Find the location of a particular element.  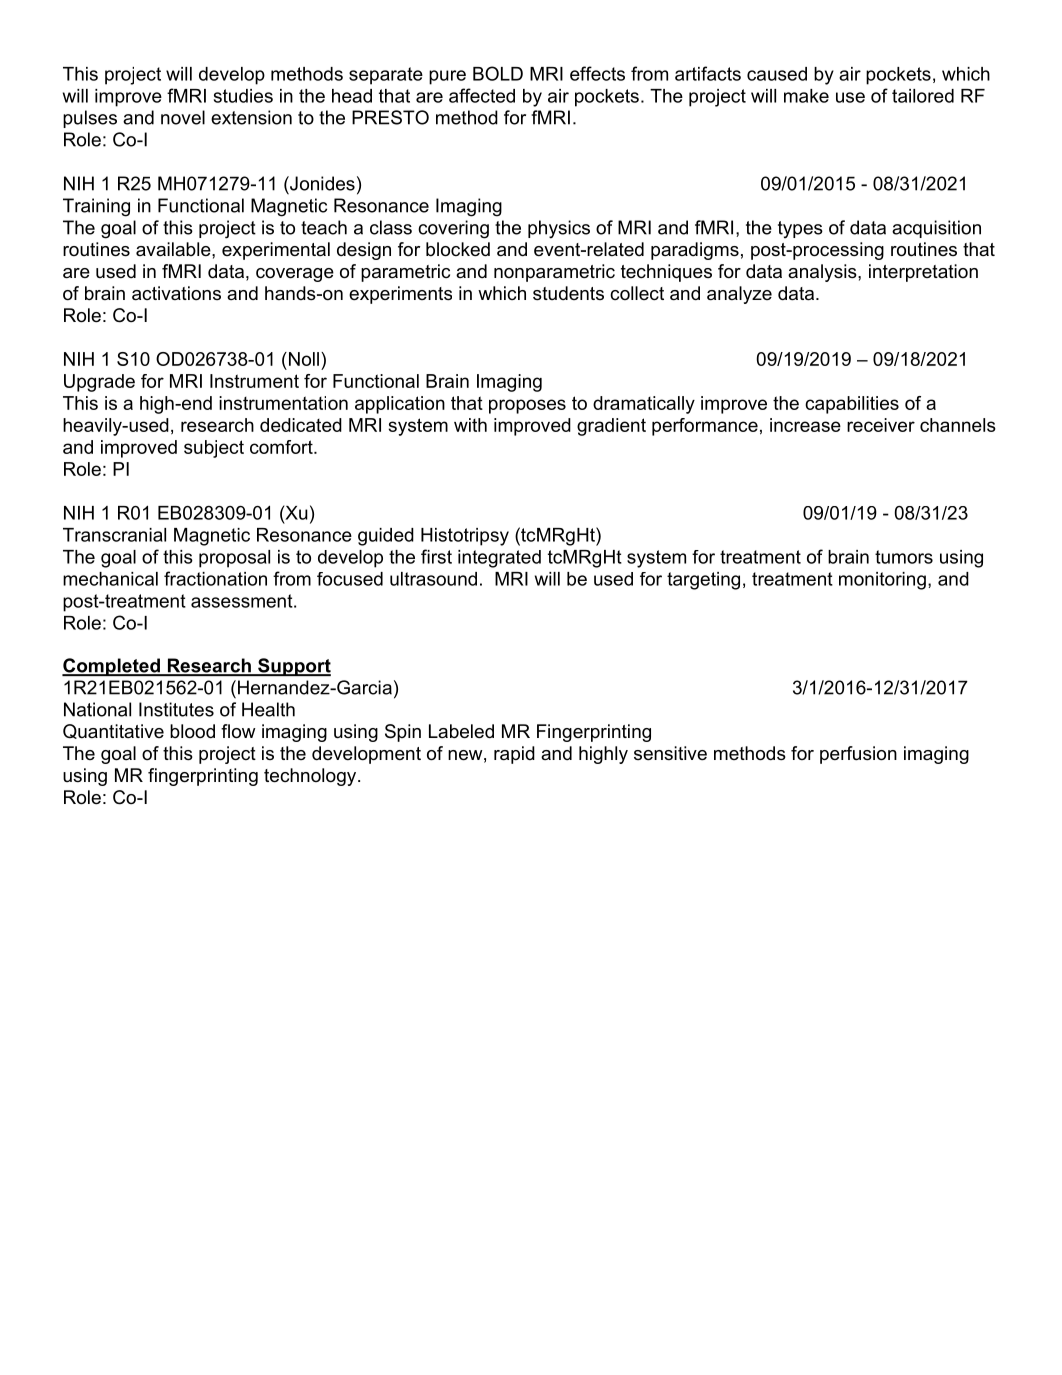

affected is located at coordinates (482, 95).
